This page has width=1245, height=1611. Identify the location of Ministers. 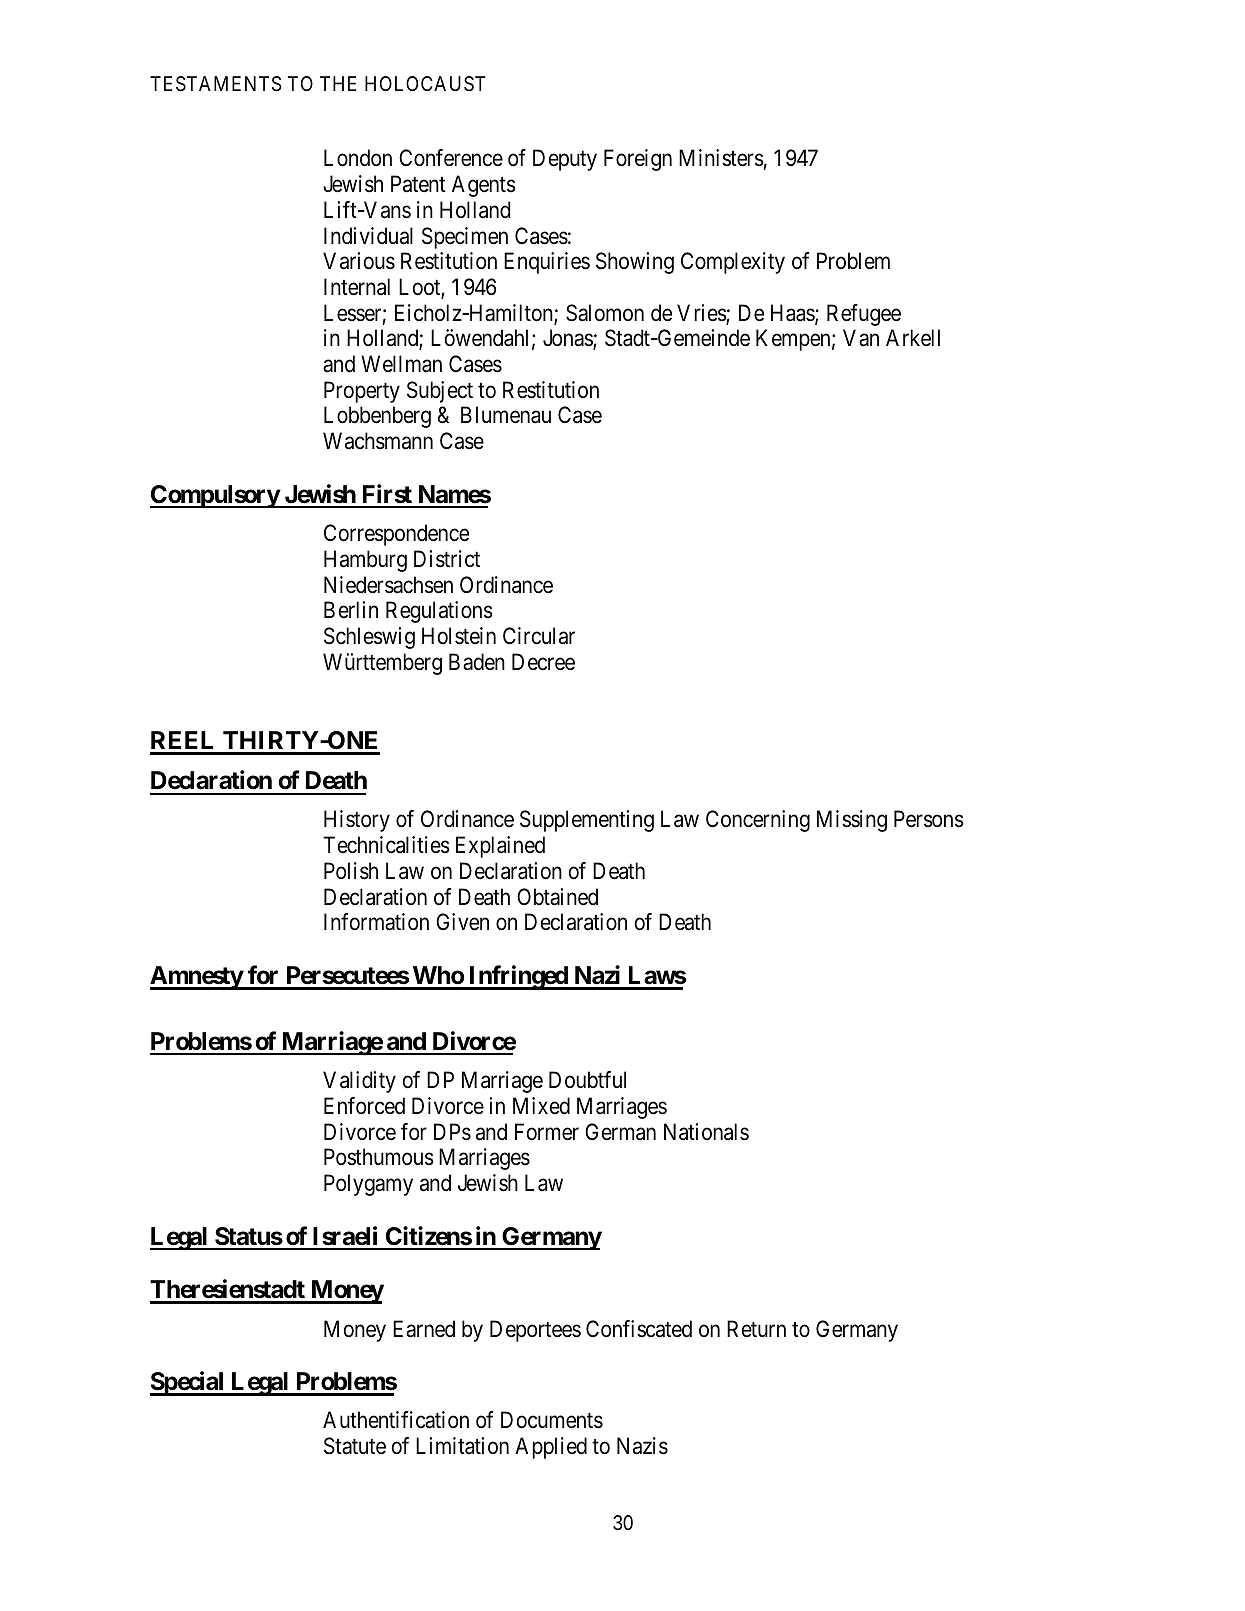
(721, 158).
